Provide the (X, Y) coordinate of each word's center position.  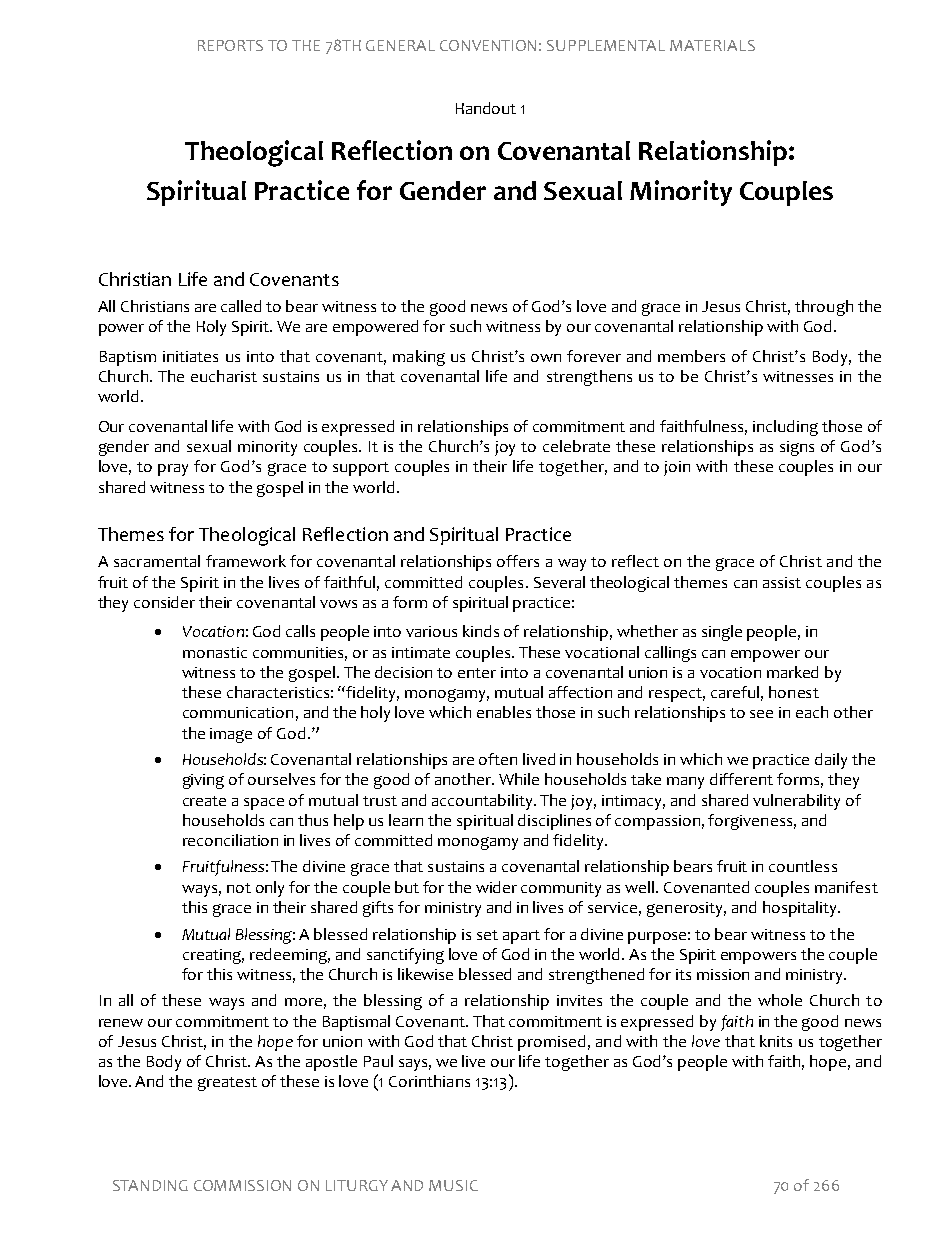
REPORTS (230, 45)
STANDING (150, 1185)
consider (164, 602)
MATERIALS (712, 45)
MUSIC (453, 1185)
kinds (481, 631)
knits (776, 1041)
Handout (486, 108)
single (722, 633)
